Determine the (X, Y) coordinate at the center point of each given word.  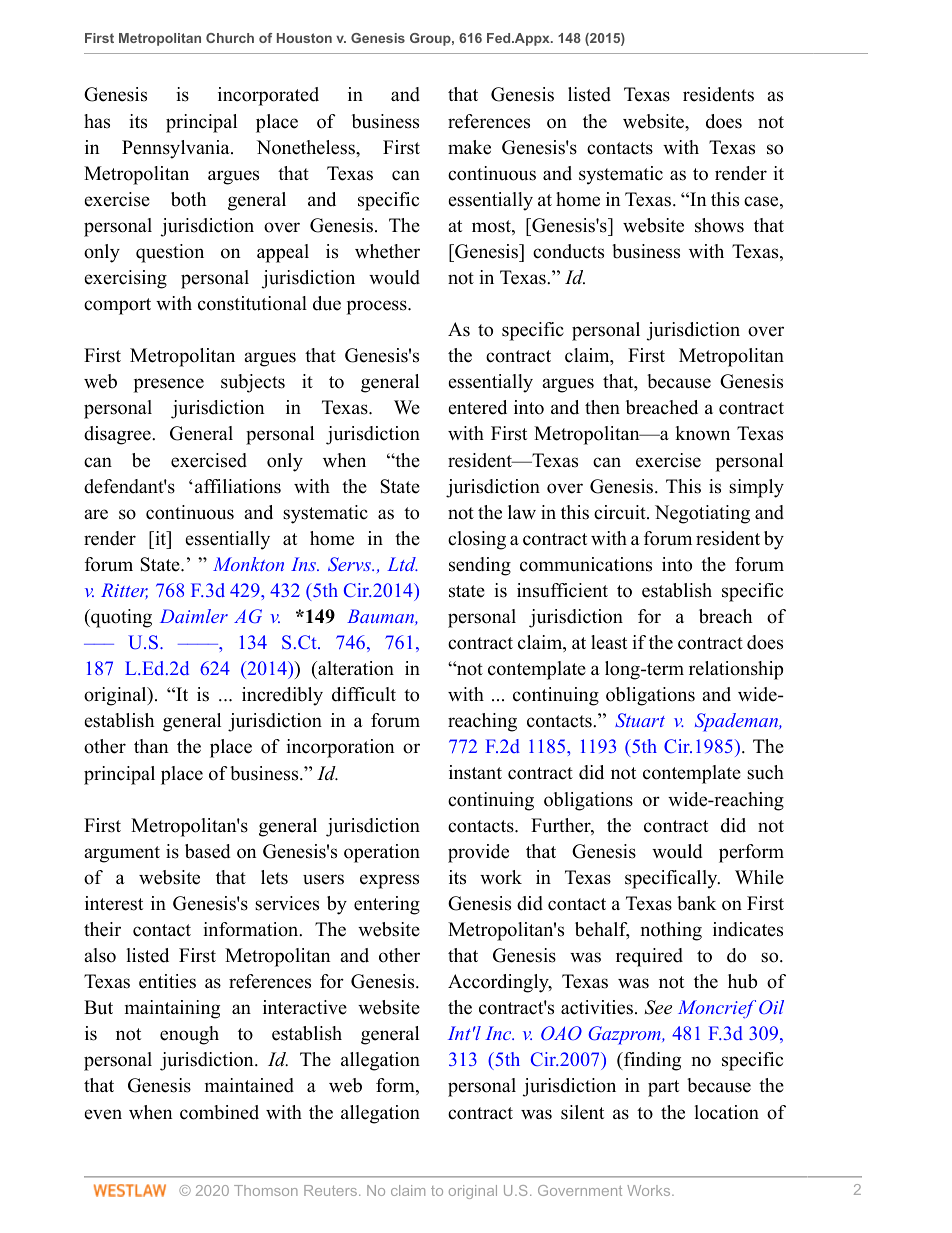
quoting (120, 618)
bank (696, 903)
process (378, 307)
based (207, 851)
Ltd (402, 564)
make (469, 147)
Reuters (330, 1190)
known (702, 433)
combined (219, 1112)
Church (230, 38)
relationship (736, 670)
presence (169, 385)
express (389, 881)
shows (719, 225)
